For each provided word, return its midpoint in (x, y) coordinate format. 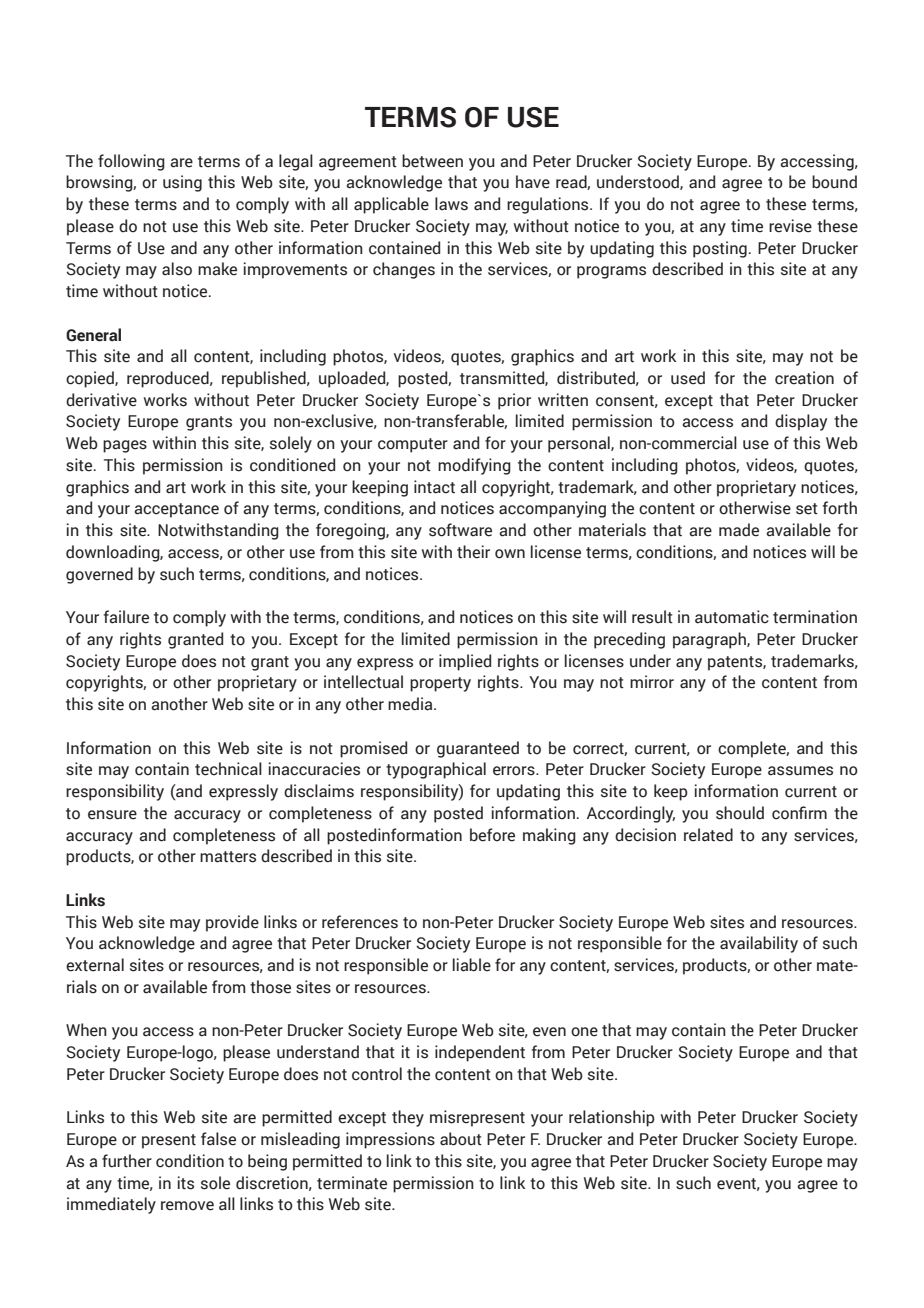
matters (228, 857)
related (708, 835)
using (182, 183)
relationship (612, 1118)
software (460, 530)
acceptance (176, 510)
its (186, 1183)
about (461, 1139)
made (739, 530)
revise (790, 226)
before (492, 835)
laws (451, 204)
